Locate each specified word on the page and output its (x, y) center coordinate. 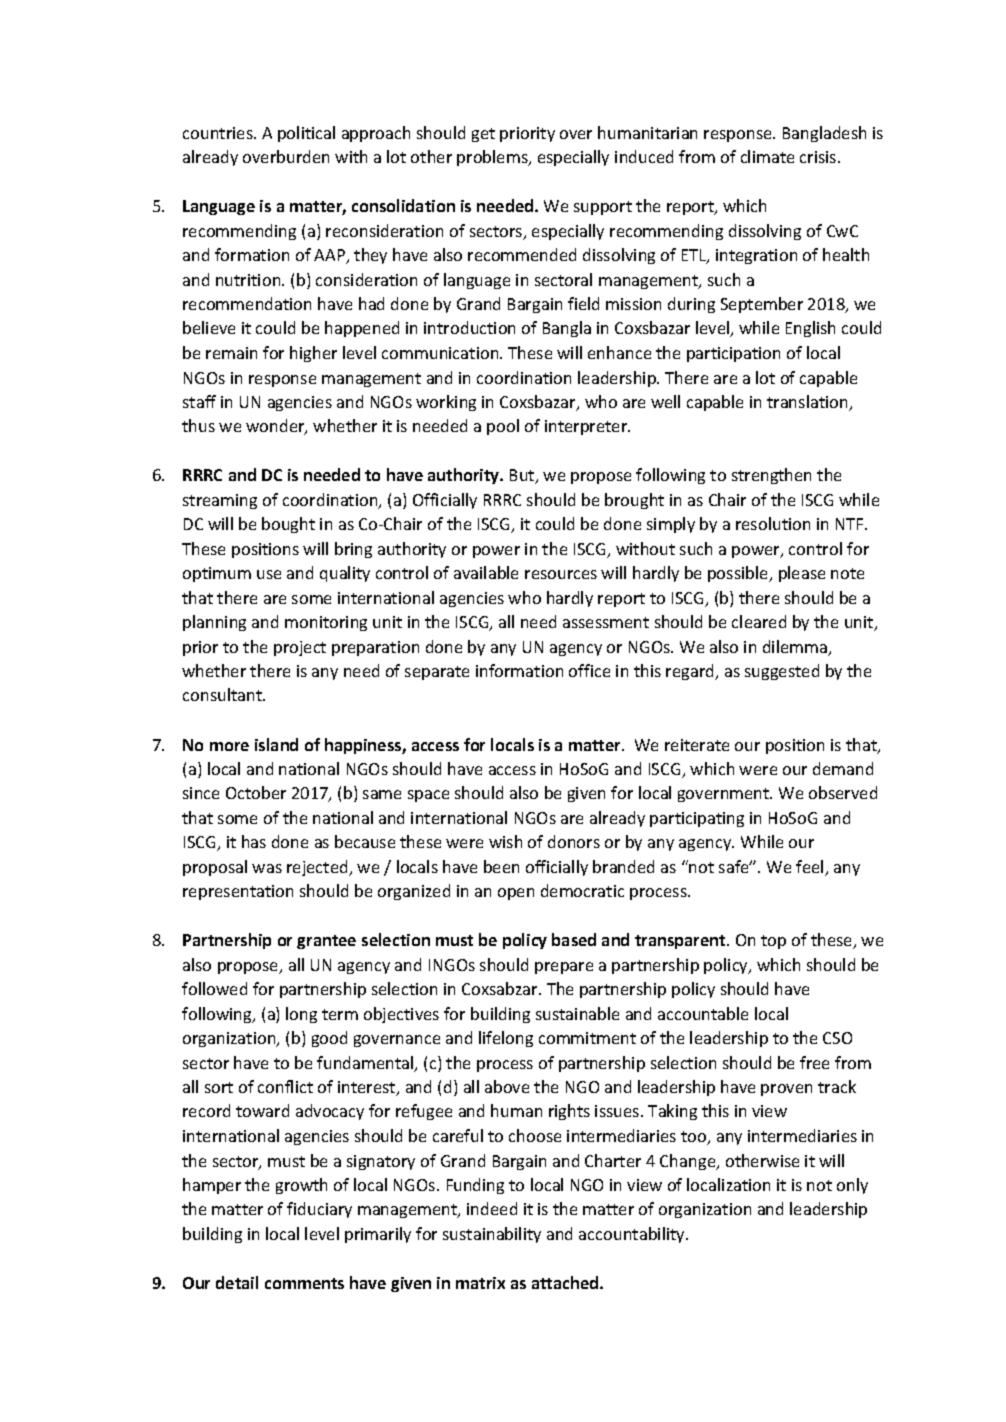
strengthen (771, 476)
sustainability (492, 1235)
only (852, 1186)
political (306, 134)
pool (503, 427)
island (276, 744)
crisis (819, 157)
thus (198, 425)
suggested (782, 672)
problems (493, 158)
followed (214, 988)
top (773, 942)
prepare (564, 968)
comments (304, 1283)
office (589, 670)
